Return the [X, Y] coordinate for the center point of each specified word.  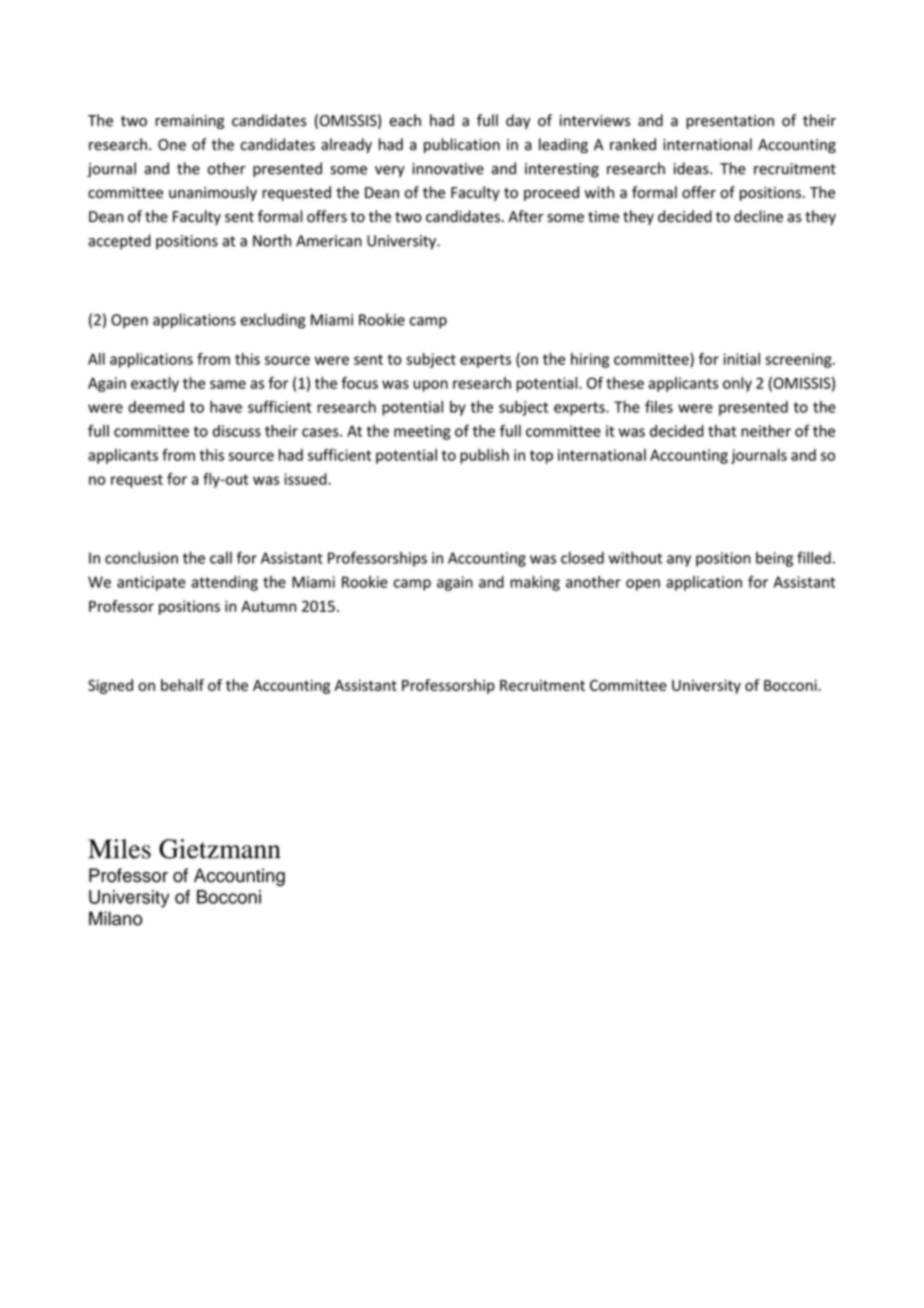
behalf [182, 685]
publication [462, 145]
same [228, 384]
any [679, 561]
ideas [692, 168]
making [535, 583]
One [172, 145]
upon [430, 386]
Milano [115, 918]
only [737, 384]
